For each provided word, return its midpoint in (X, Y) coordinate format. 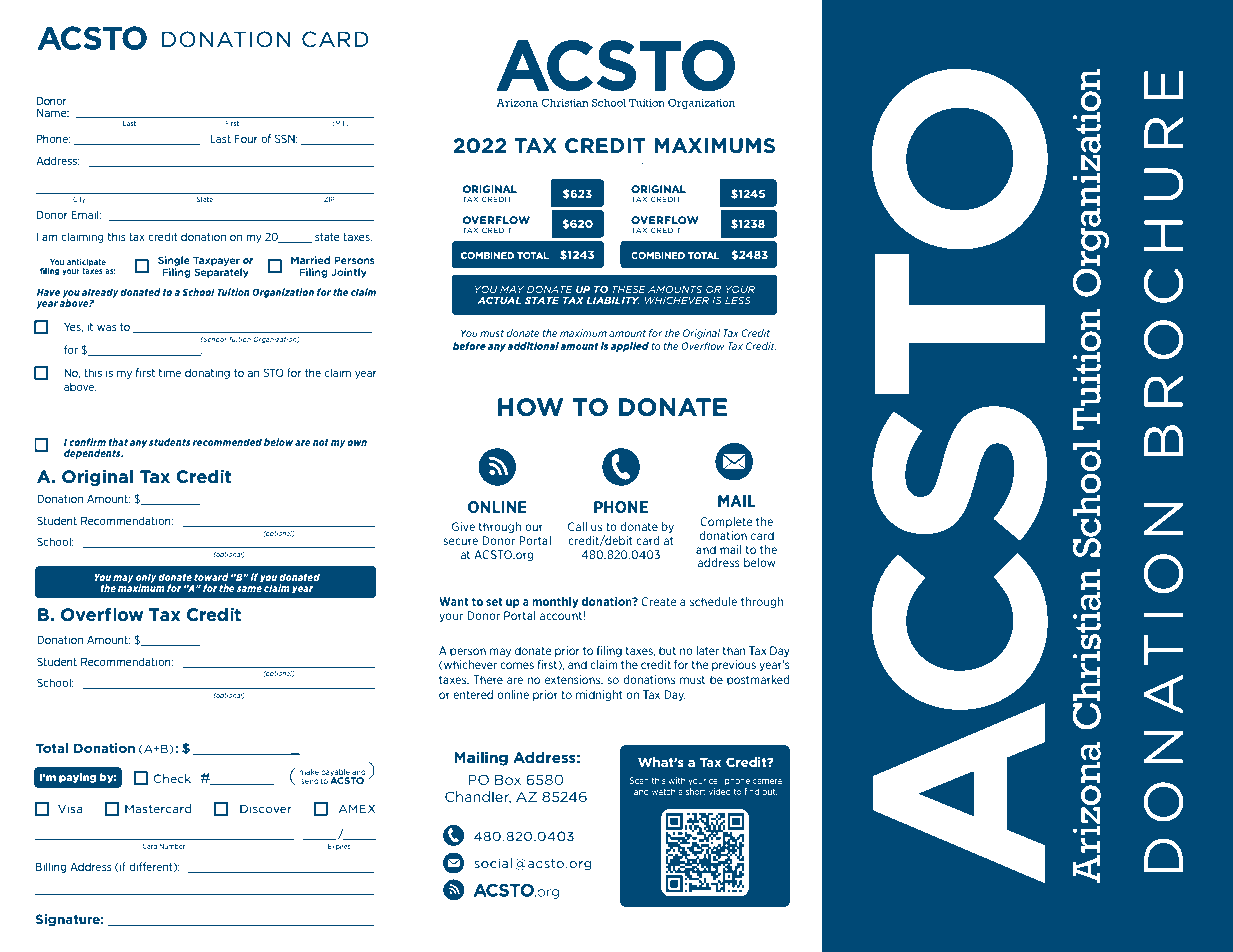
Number (172, 846)
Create (659, 601)
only (146, 579)
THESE (629, 289)
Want (454, 601)
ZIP (329, 199)
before (469, 346)
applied (630, 347)
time (170, 372)
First (232, 123)
